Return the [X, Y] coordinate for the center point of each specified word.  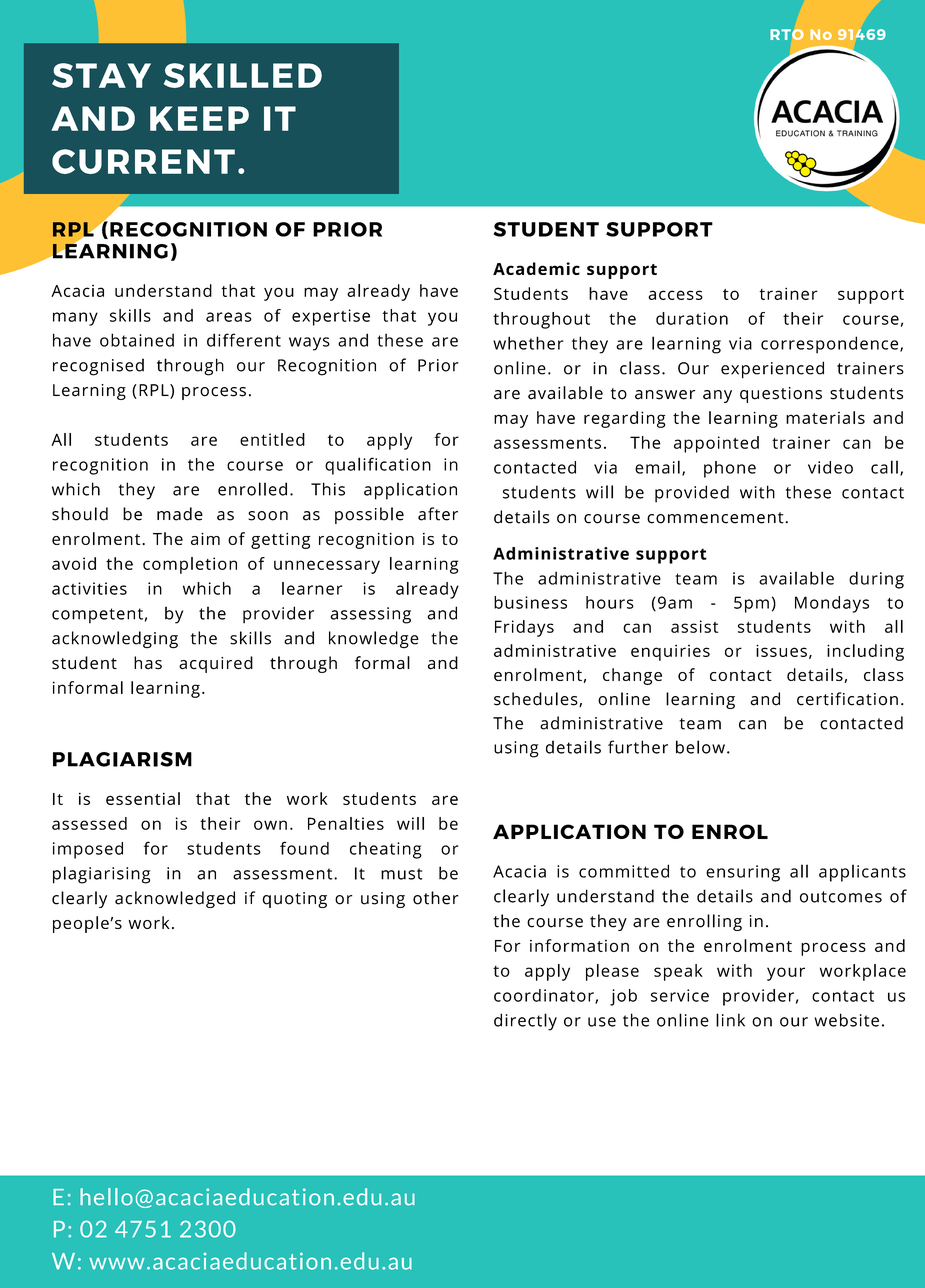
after [438, 514]
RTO [787, 34]
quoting [294, 900]
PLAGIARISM [122, 759]
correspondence [831, 345]
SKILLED [243, 75]
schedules [537, 699]
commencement [716, 518]
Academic [536, 268]
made [180, 514]
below [700, 747]
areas [229, 317]
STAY [101, 75]
